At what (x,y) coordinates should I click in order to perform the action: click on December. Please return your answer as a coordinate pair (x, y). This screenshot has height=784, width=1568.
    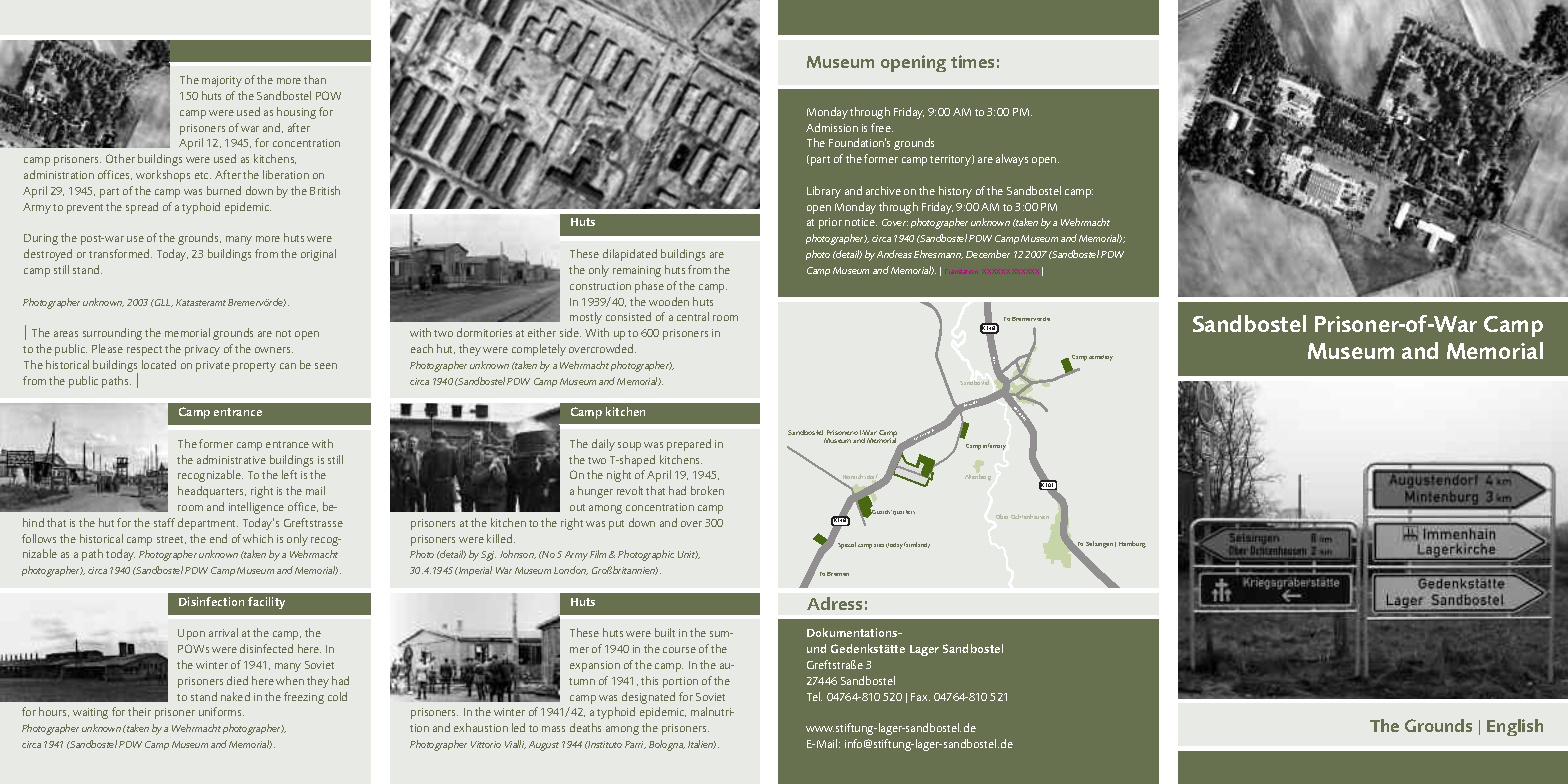
    Looking at the image, I should click on (988, 254).
